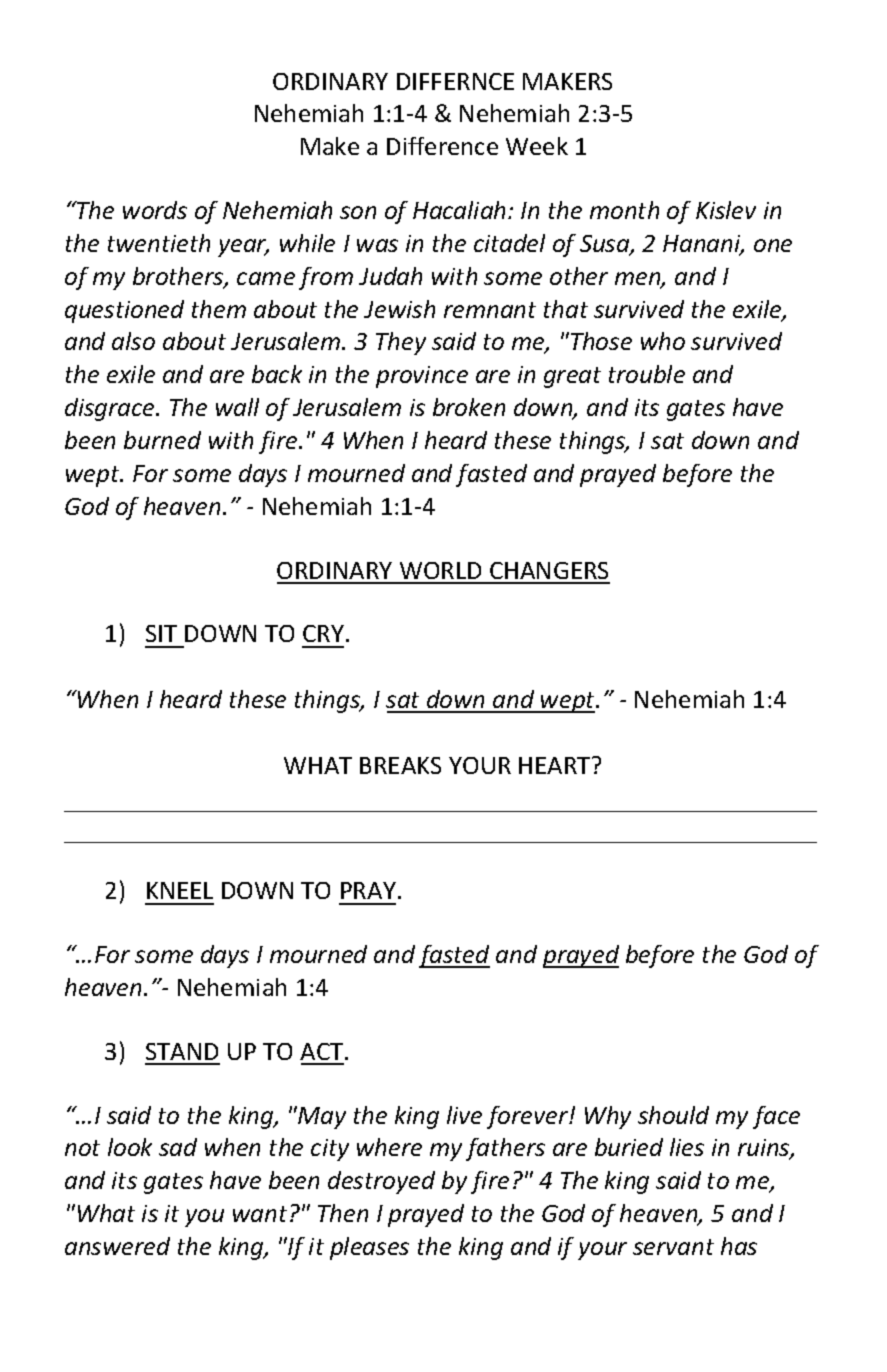 The width and height of the document is (887, 1372). I want to click on words, so click(155, 210).
